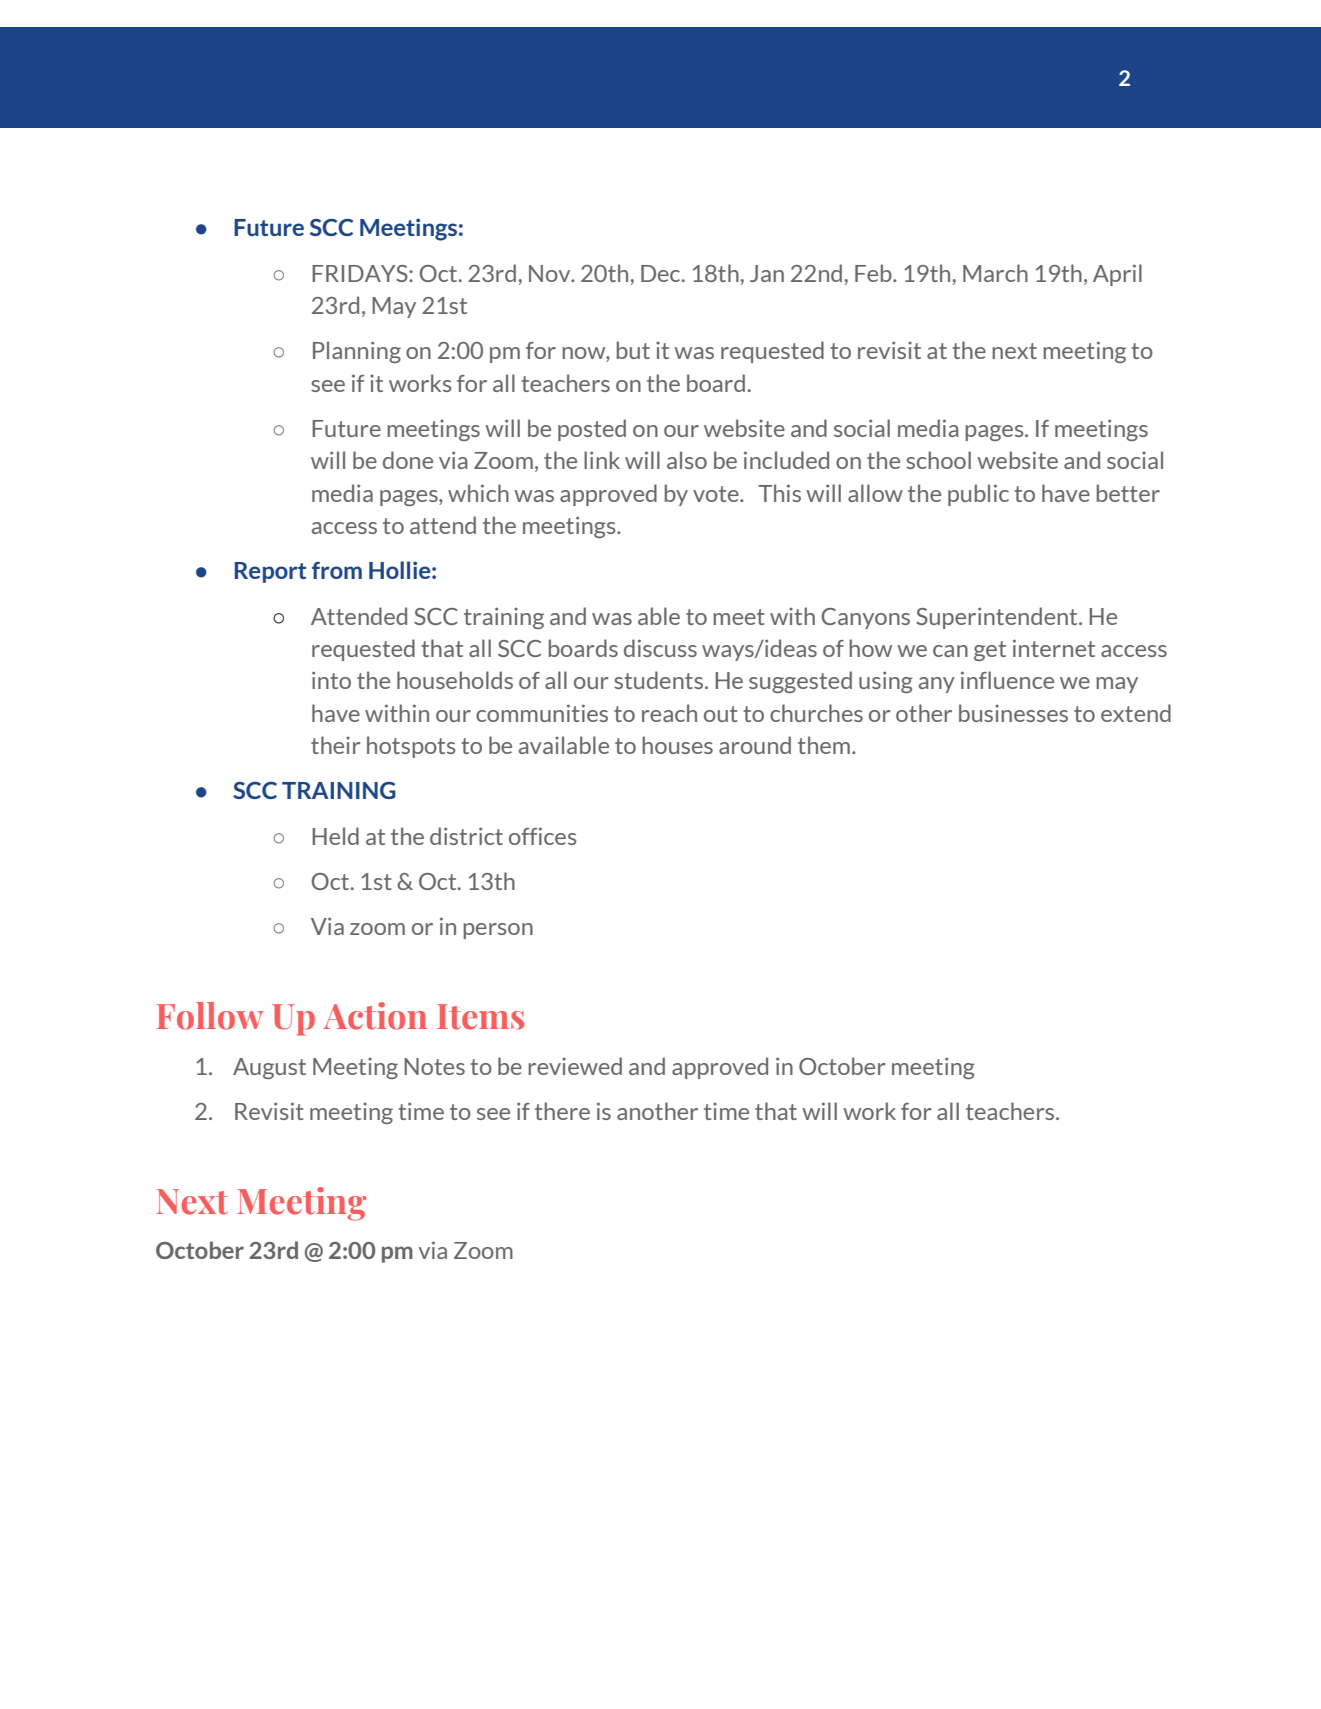 This document has height=1709, width=1321. What do you see at coordinates (543, 836) in the document?
I see `offices` at bounding box center [543, 836].
